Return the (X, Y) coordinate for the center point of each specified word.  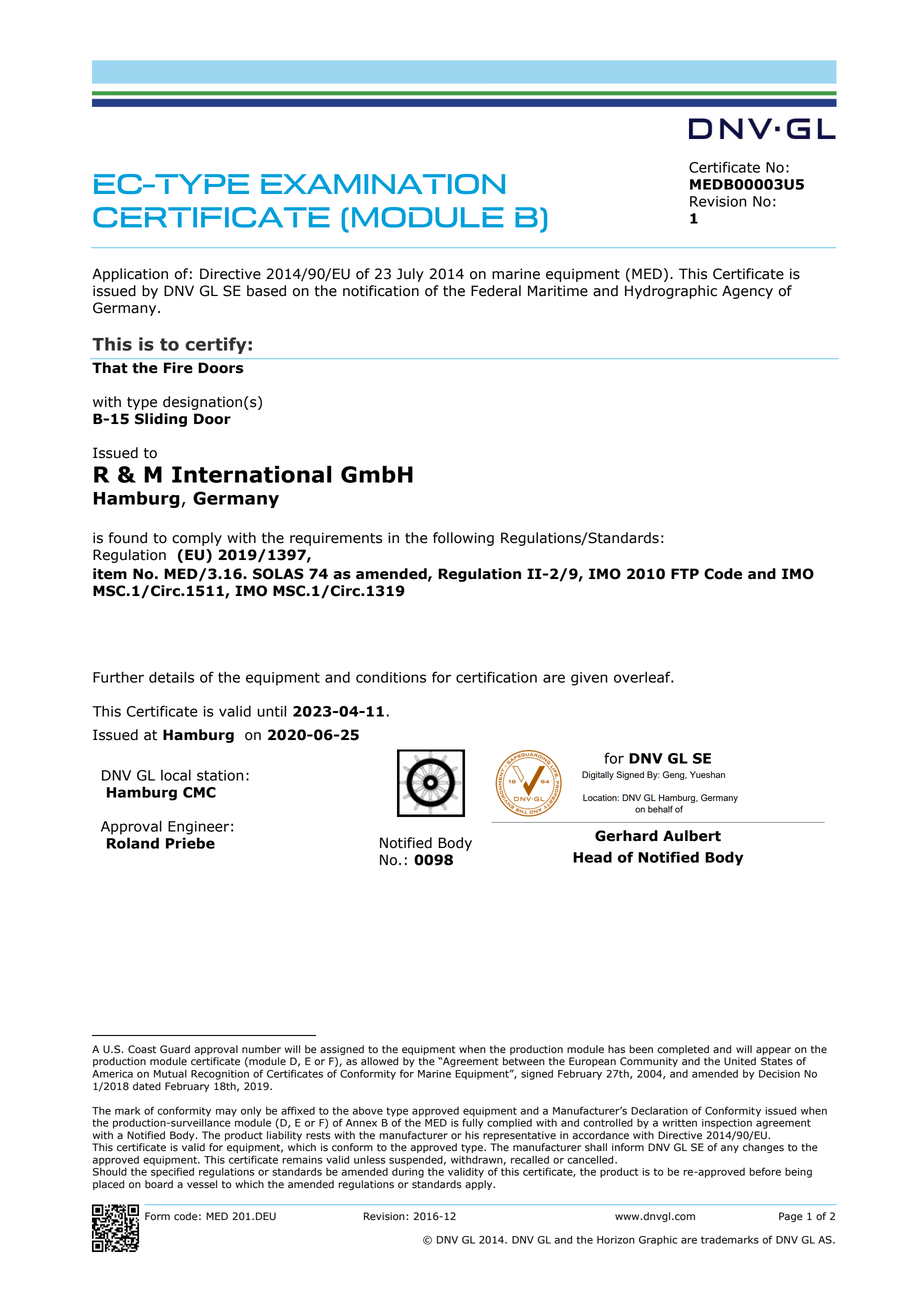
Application (130, 275)
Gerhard (626, 836)
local (176, 775)
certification (496, 677)
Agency (747, 292)
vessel (202, 1184)
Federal (496, 291)
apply (480, 1185)
